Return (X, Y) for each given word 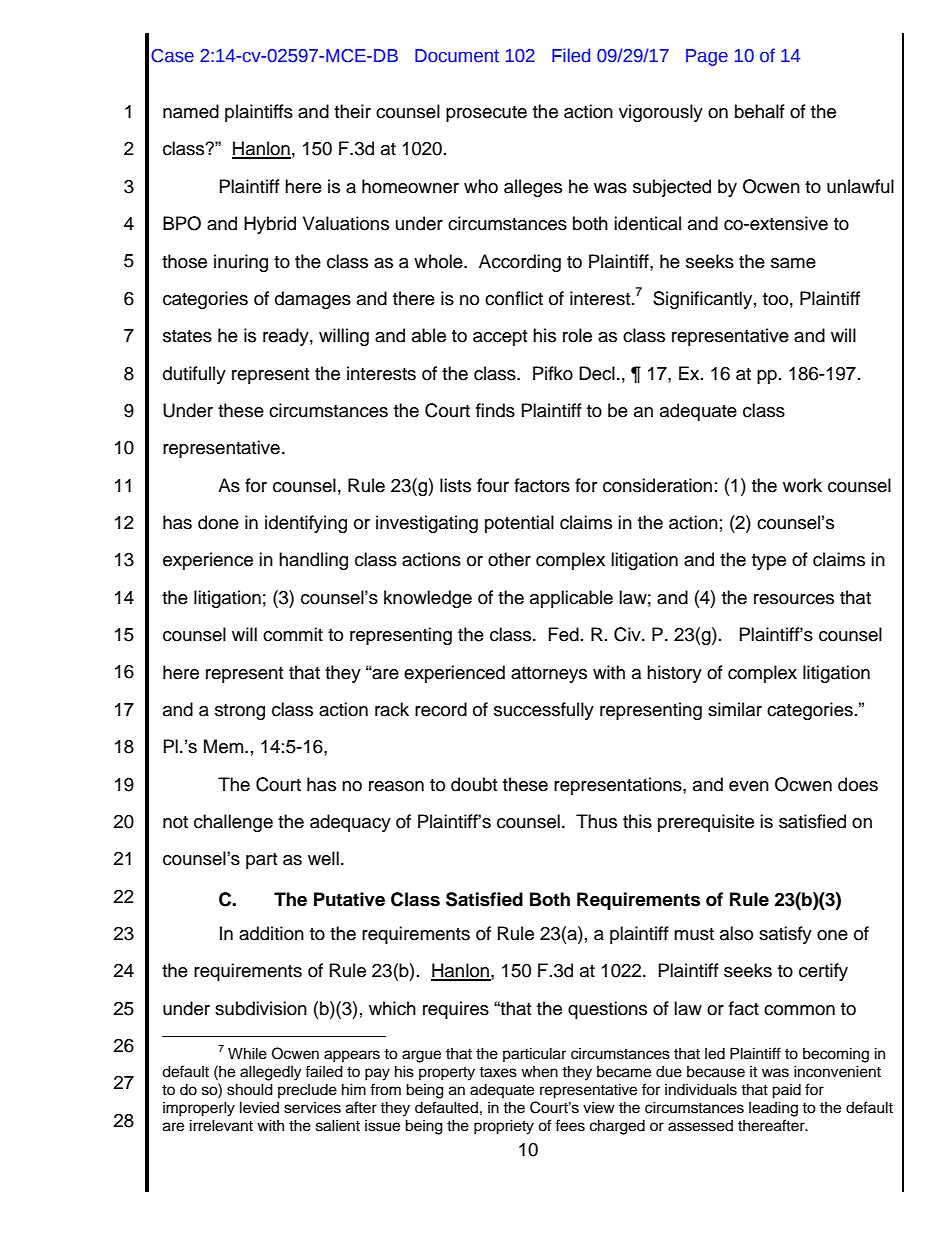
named (191, 111)
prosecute (486, 114)
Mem (225, 746)
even (749, 786)
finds (495, 410)
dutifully (194, 375)
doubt (474, 784)
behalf (760, 111)
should (250, 1089)
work (802, 485)
